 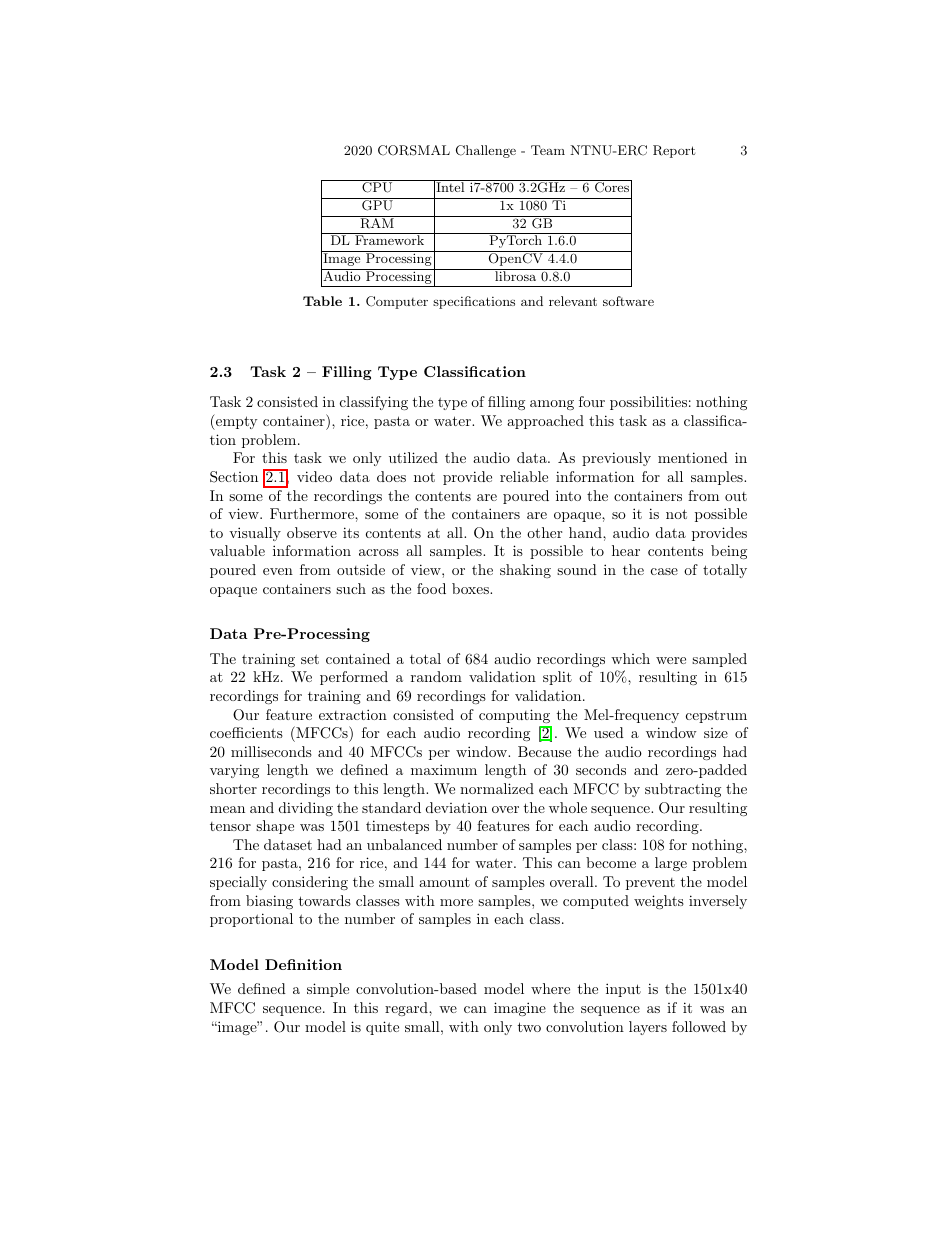 I want to click on CPU, so click(x=377, y=187).
